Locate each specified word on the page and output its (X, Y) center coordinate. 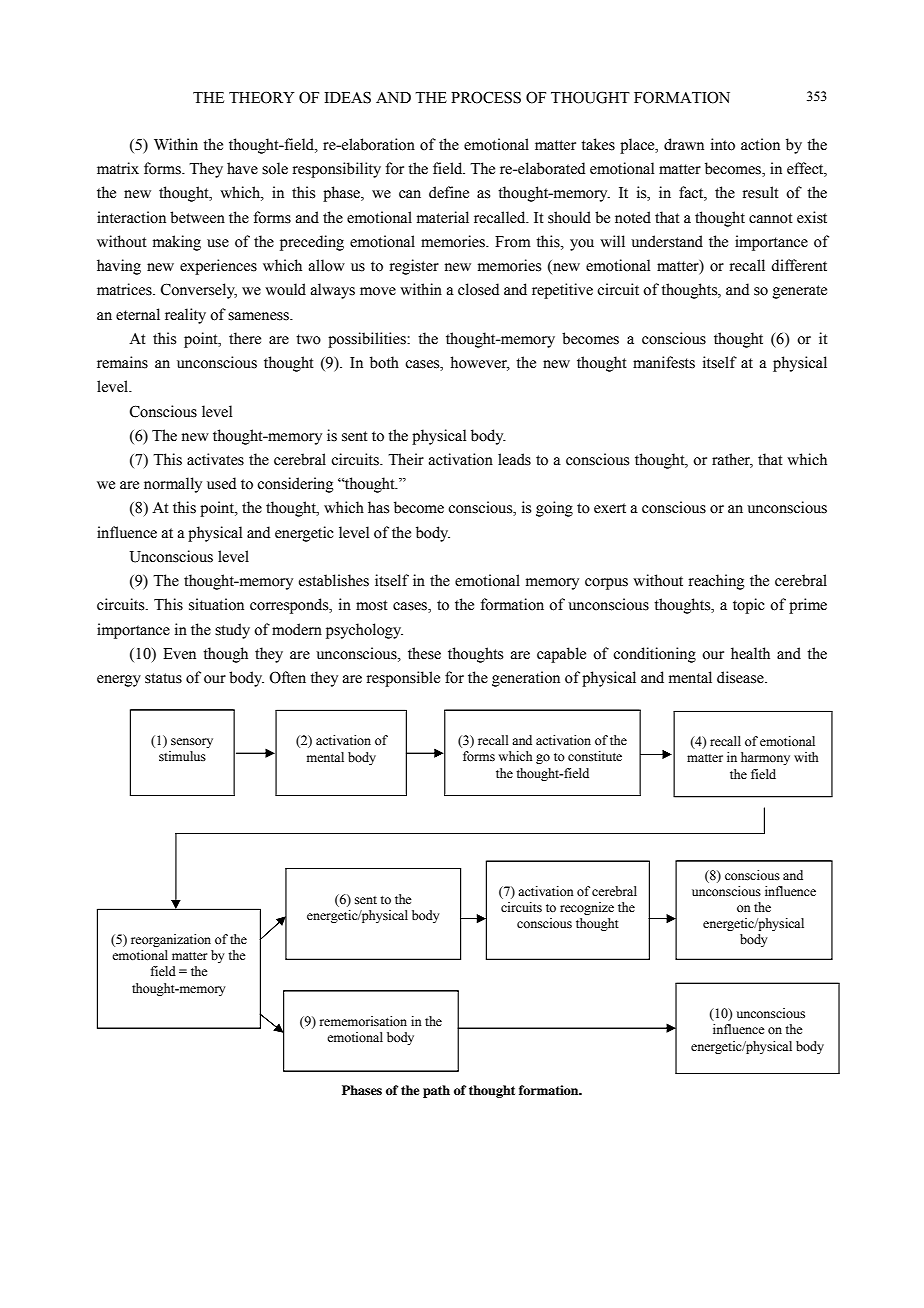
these (424, 653)
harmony (765, 758)
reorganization (171, 940)
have (242, 168)
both (384, 362)
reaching (717, 582)
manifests (664, 362)
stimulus (182, 756)
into (723, 144)
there (245, 338)
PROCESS (486, 97)
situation (216, 604)
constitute (595, 756)
